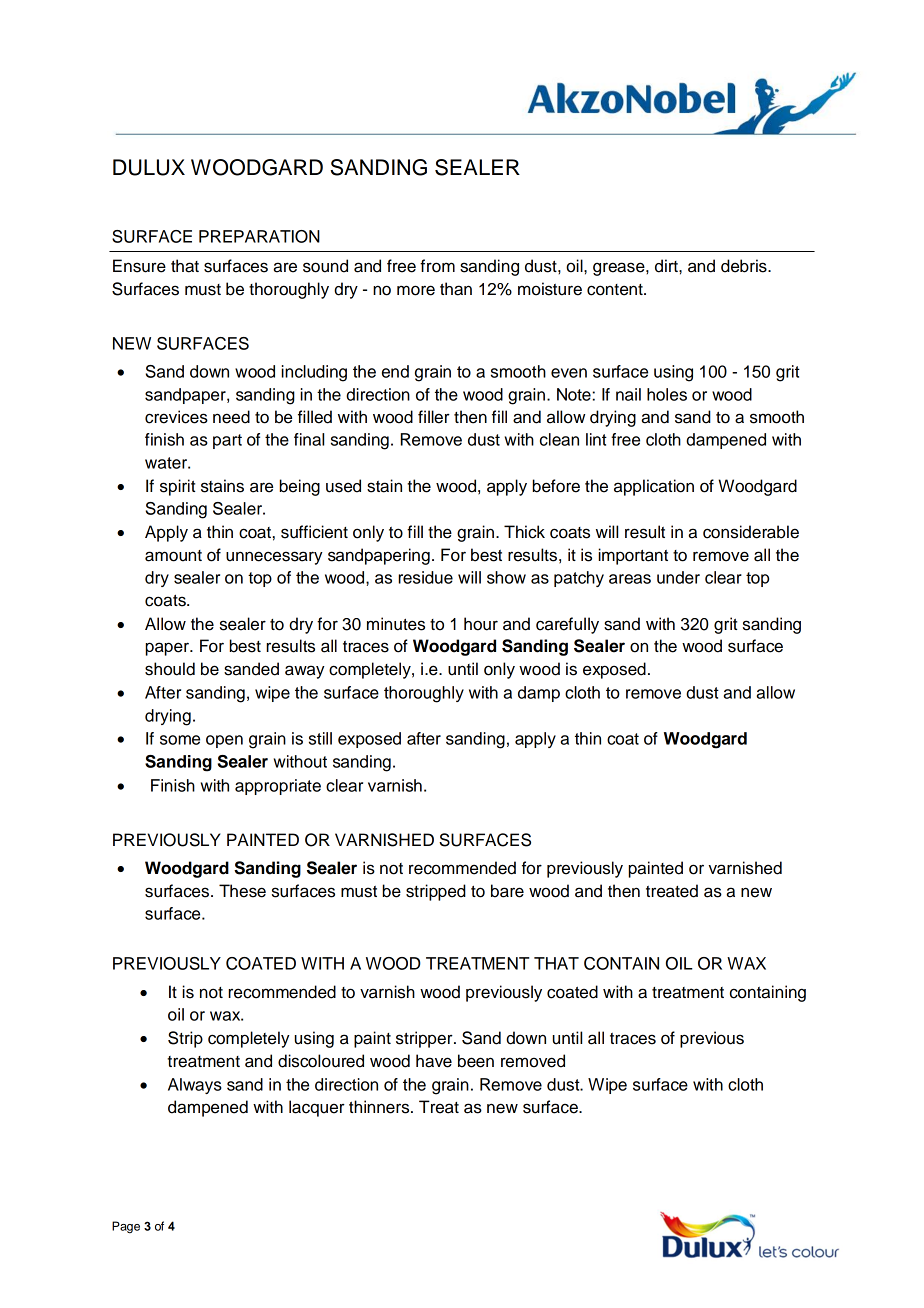 The height and width of the screenshot is (1308, 924). I want to click on dirt, so click(667, 266).
